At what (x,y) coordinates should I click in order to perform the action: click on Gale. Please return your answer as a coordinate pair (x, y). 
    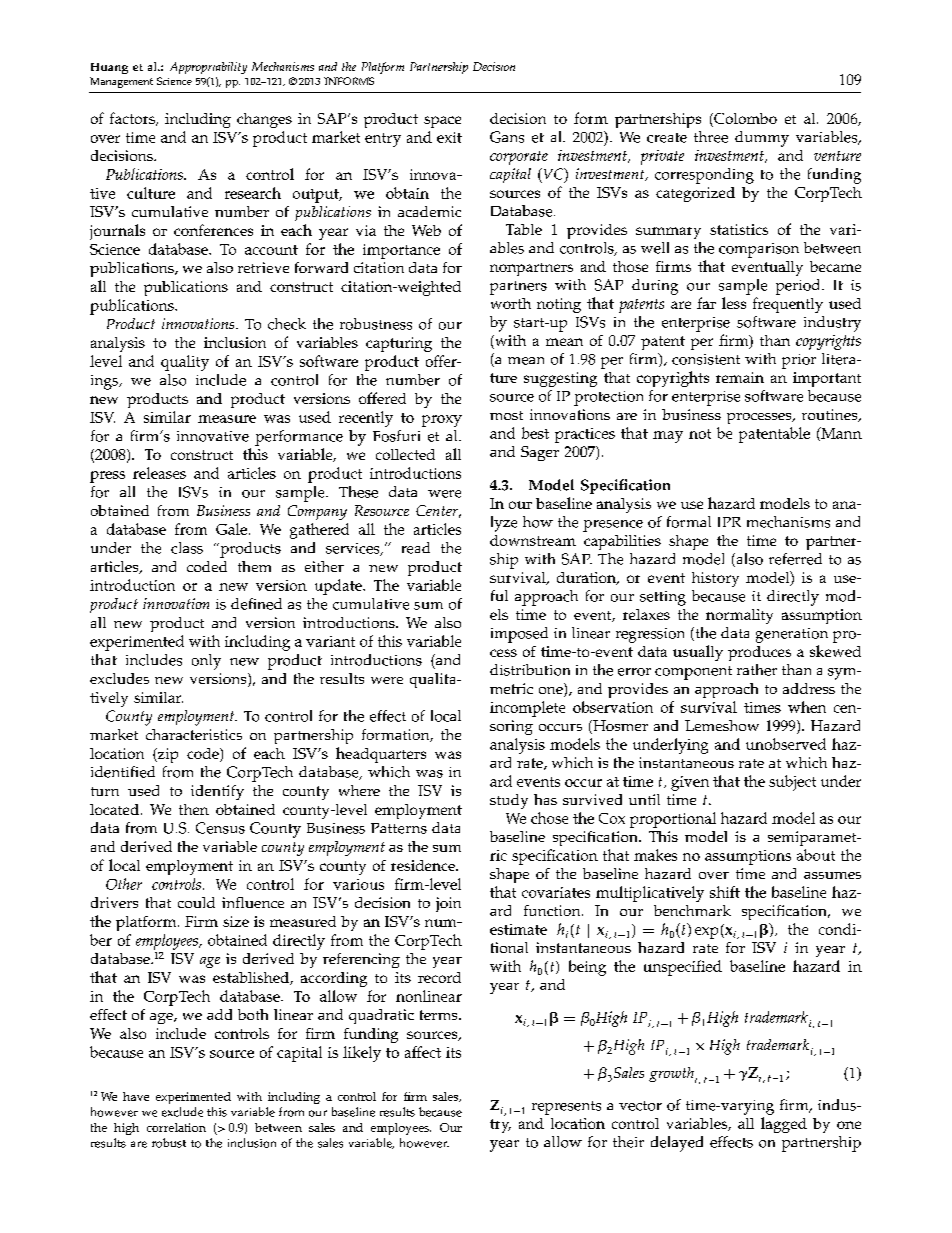
    Looking at the image, I should click on (231, 529).
